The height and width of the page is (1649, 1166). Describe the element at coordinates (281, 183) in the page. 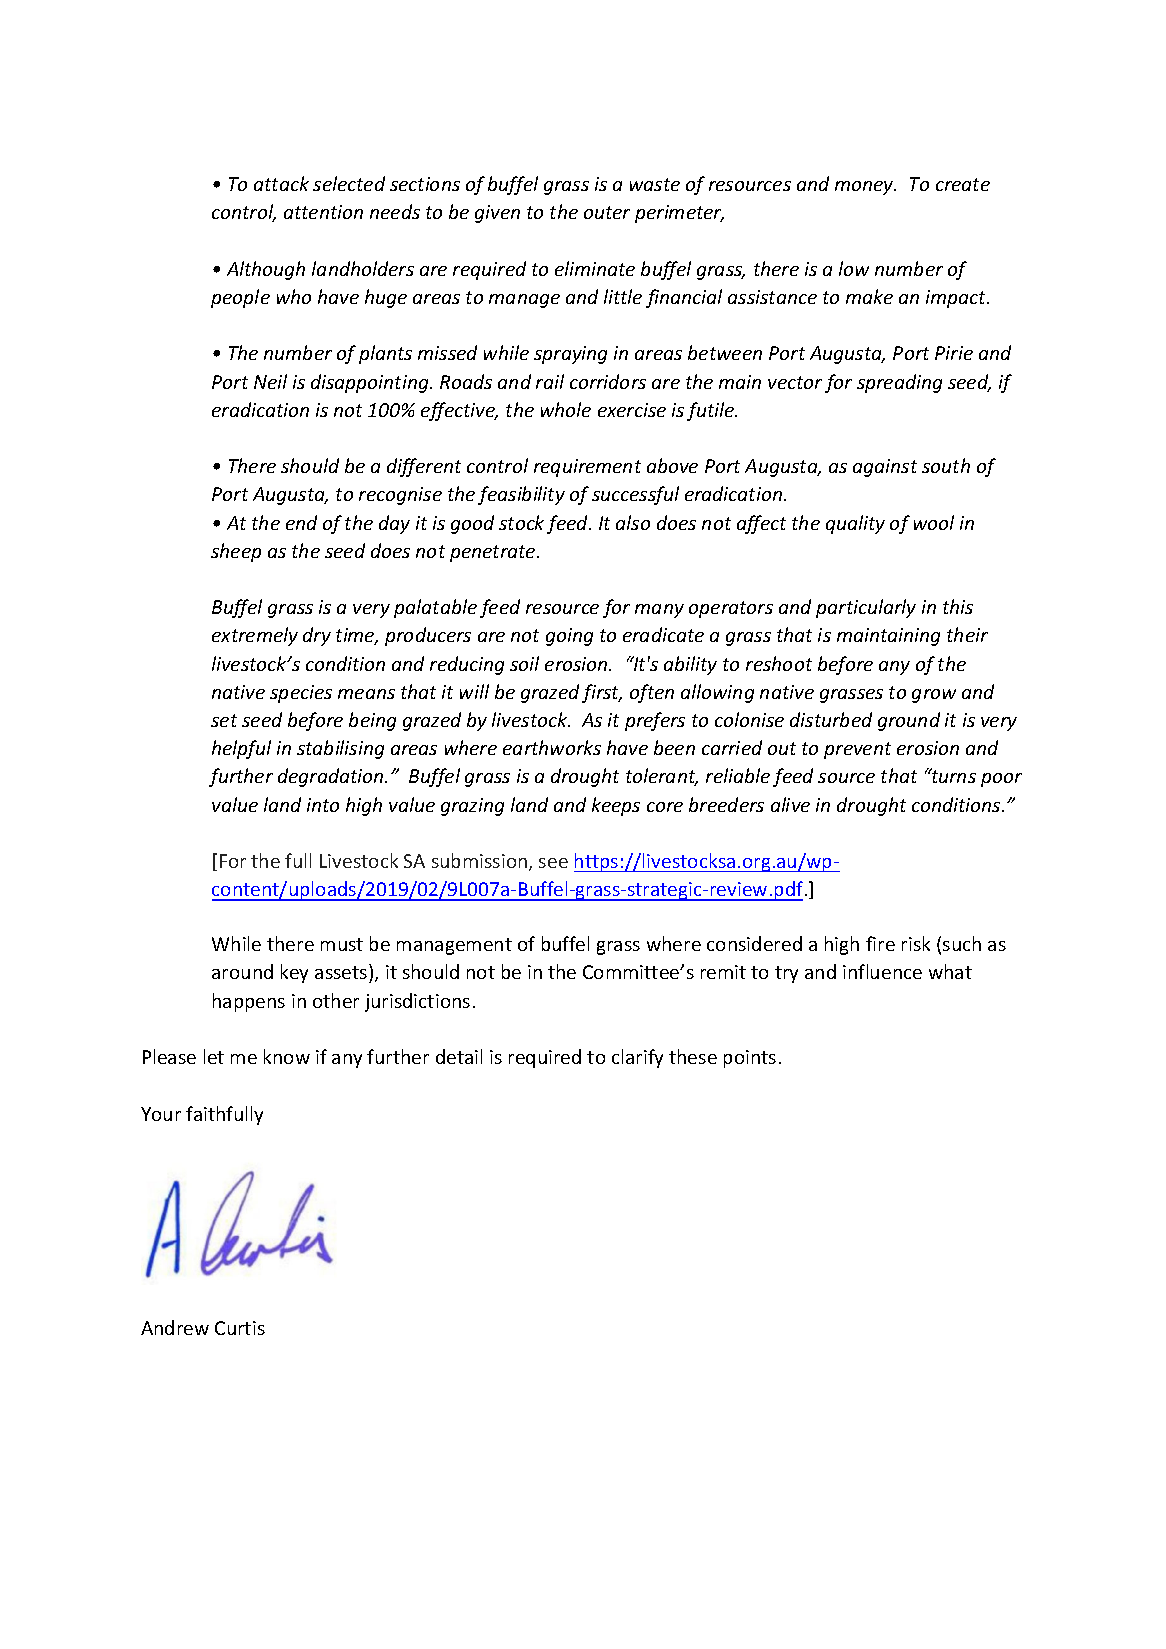

I see `attack` at that location.
